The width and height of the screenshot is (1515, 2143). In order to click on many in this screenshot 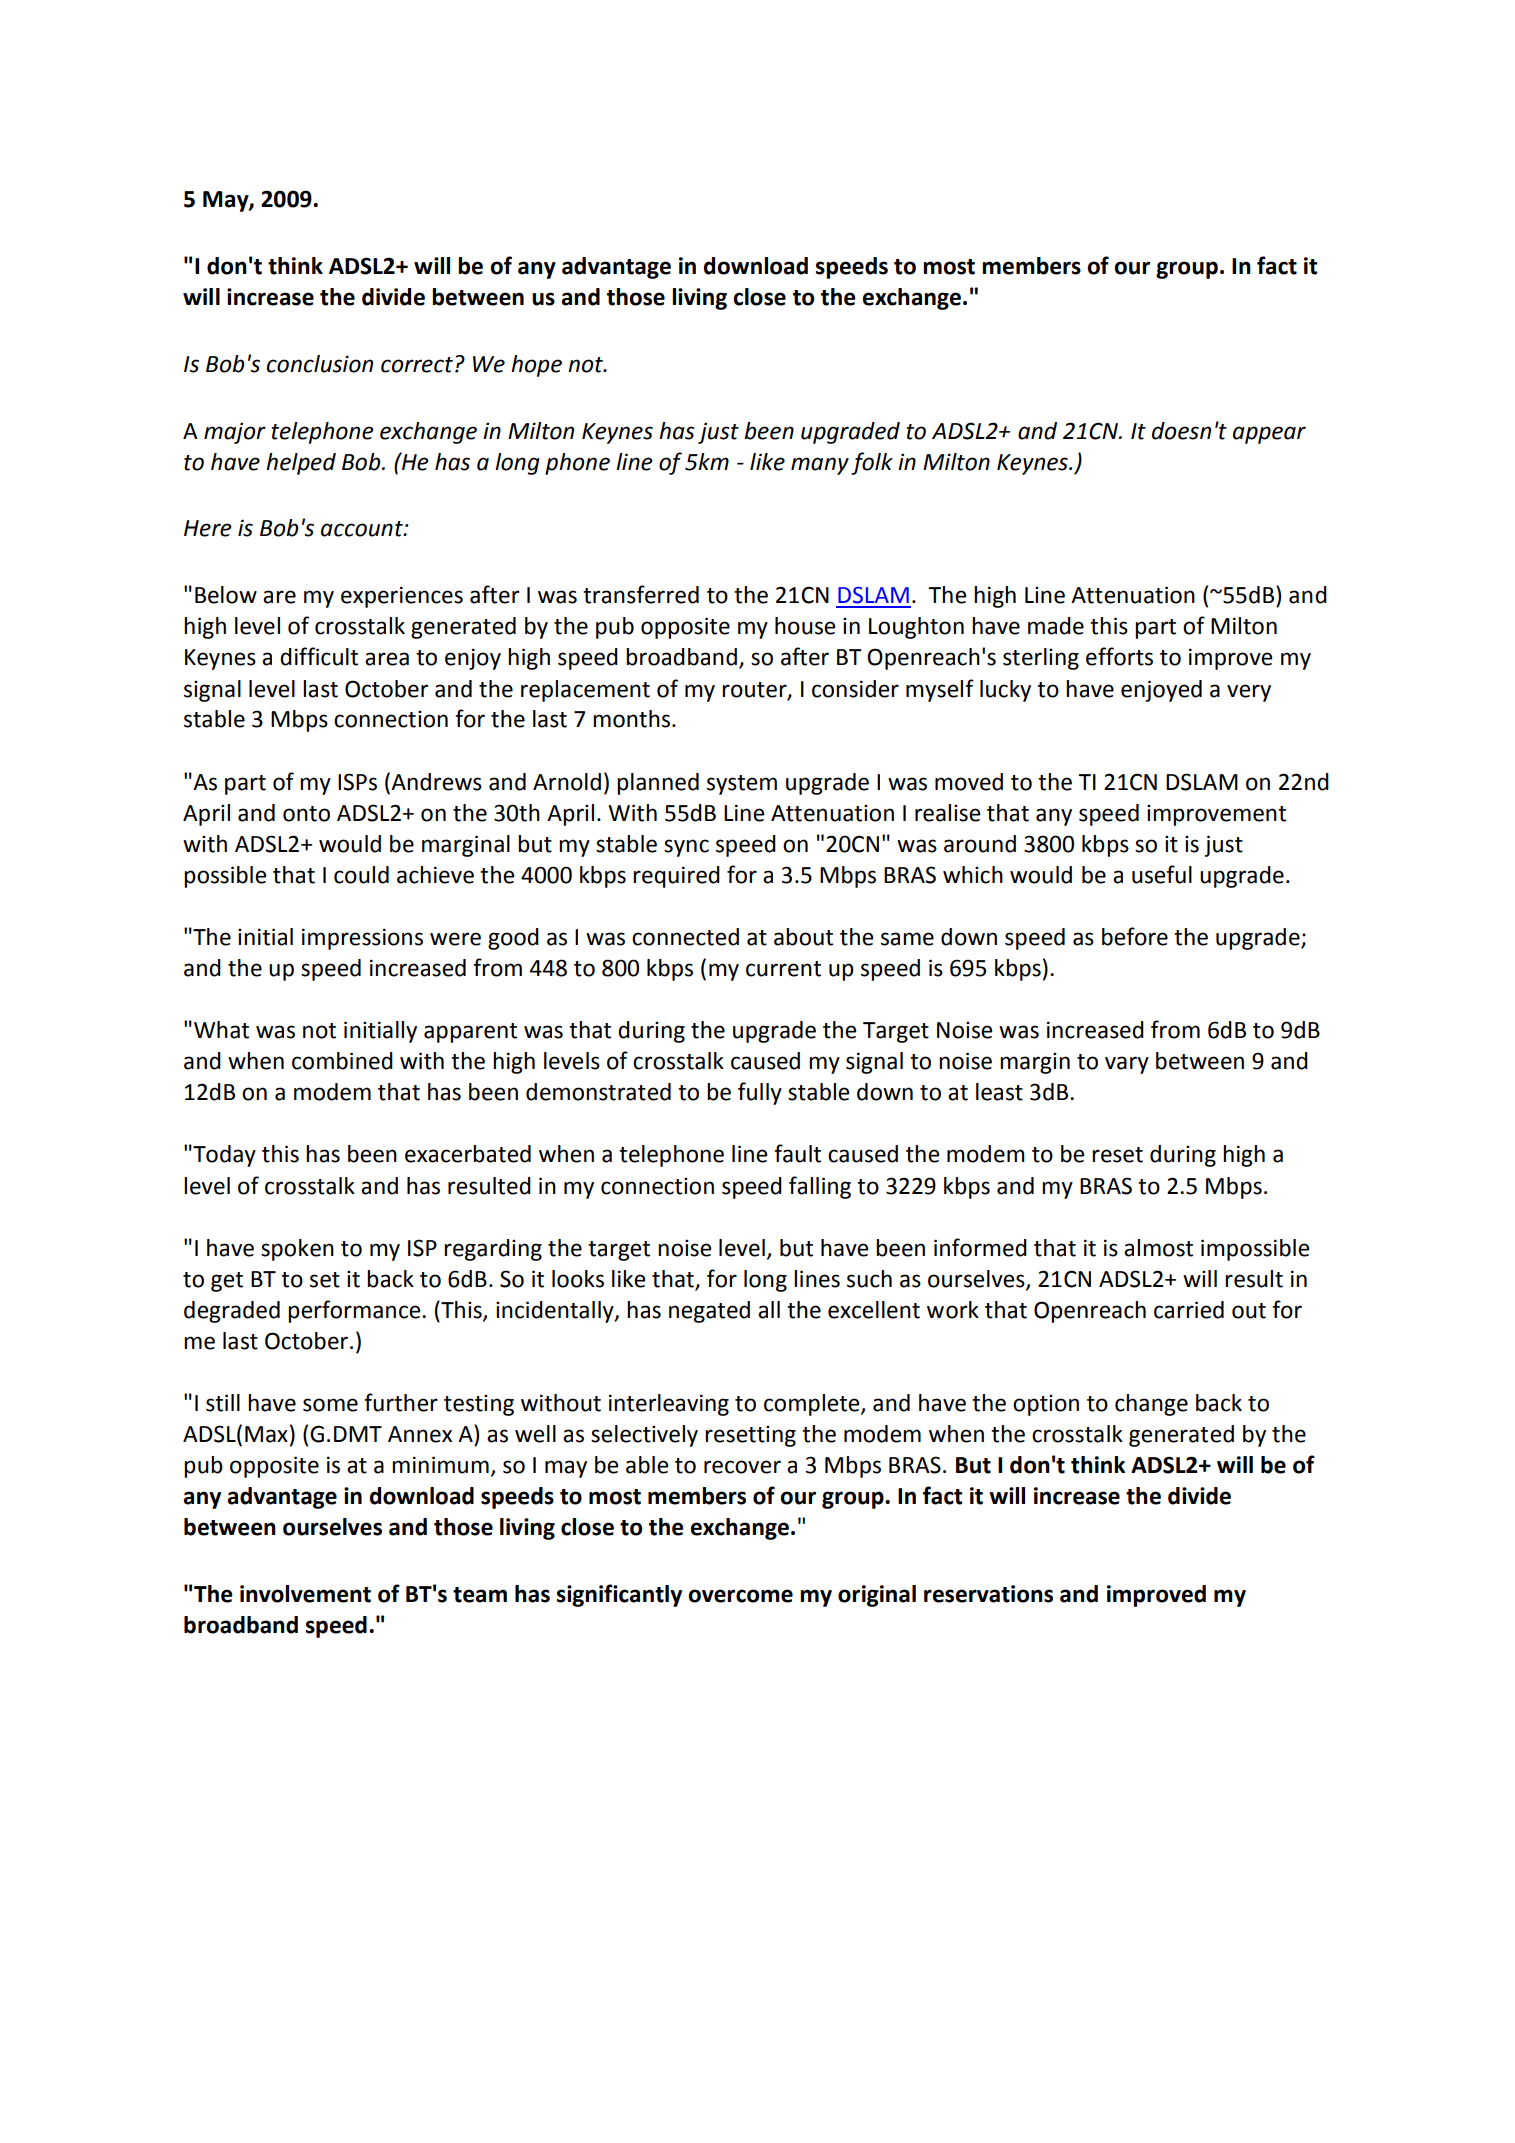, I will do `click(820, 466)`.
